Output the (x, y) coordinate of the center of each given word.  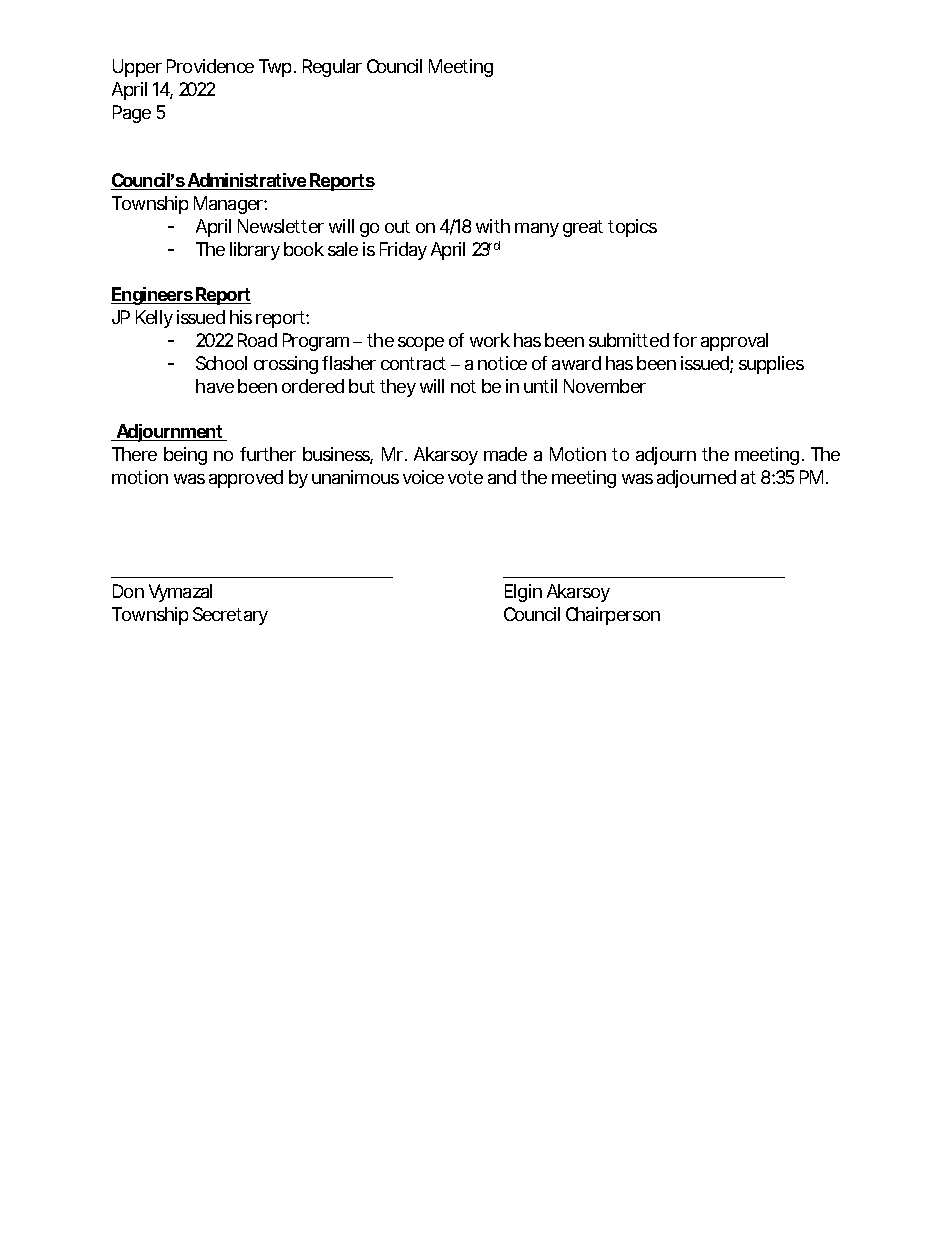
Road (257, 340)
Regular (332, 68)
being (185, 456)
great (583, 228)
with (493, 226)
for (685, 340)
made (505, 454)
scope (421, 344)
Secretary (230, 616)
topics (632, 228)
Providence (210, 66)
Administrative (246, 181)
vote (465, 477)
